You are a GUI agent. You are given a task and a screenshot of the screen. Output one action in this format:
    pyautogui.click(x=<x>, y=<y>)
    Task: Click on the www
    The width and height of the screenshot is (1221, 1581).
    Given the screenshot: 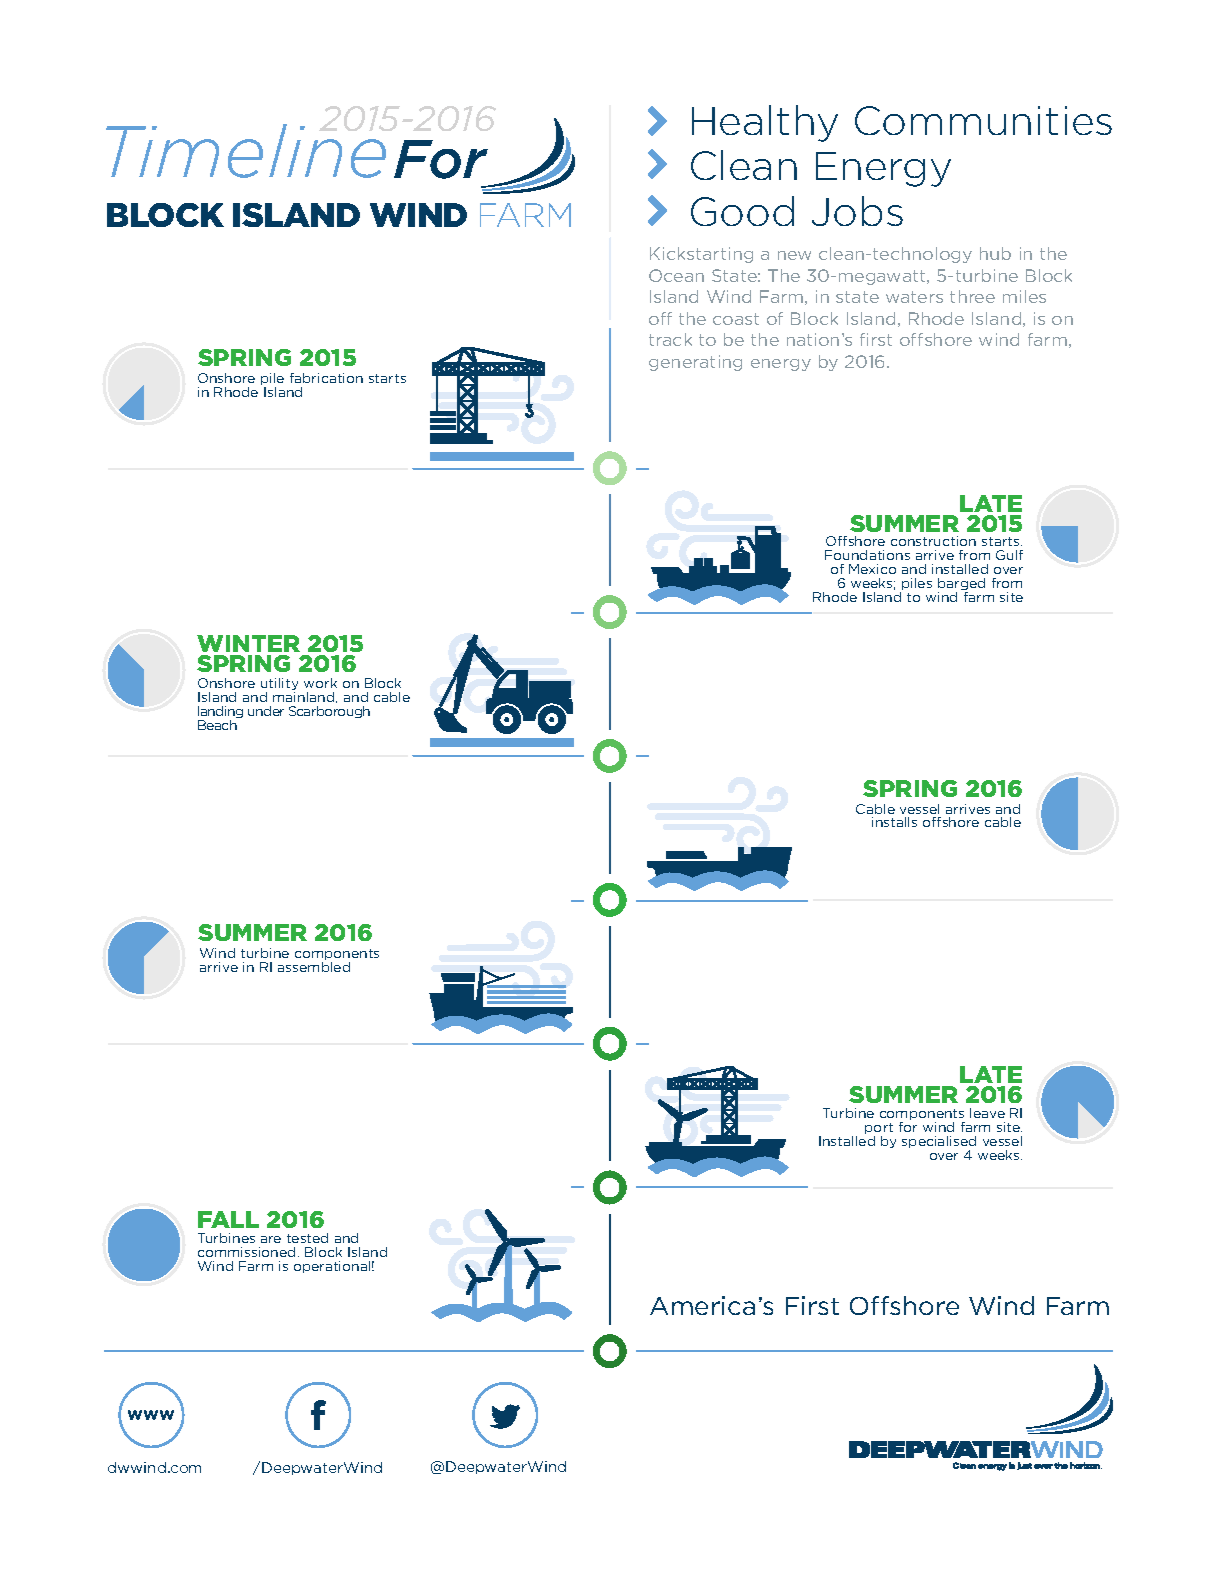 What is the action you would take?
    pyautogui.click(x=151, y=1415)
